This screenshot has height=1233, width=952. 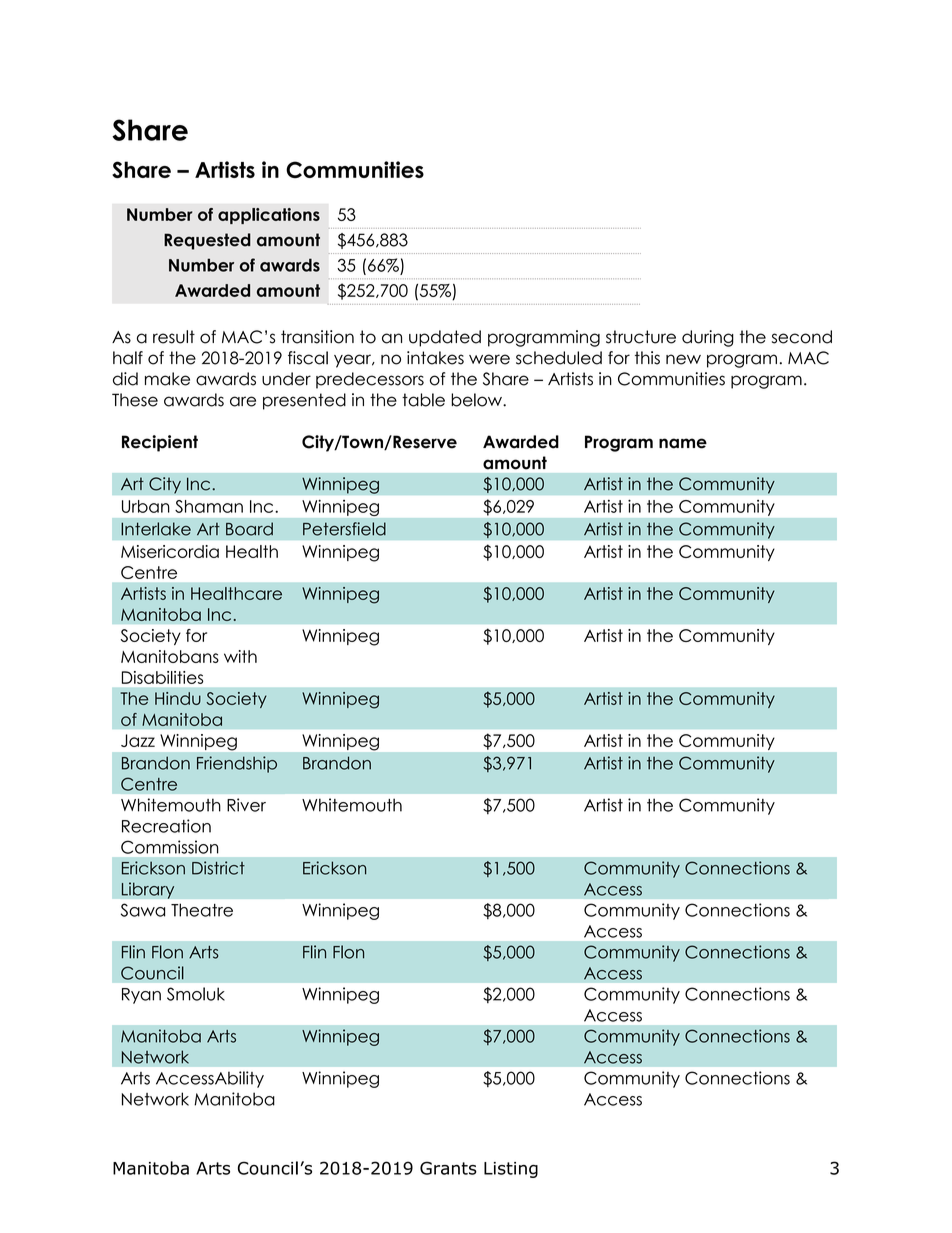 What do you see at coordinates (246, 805) in the screenshot?
I see `River` at bounding box center [246, 805].
